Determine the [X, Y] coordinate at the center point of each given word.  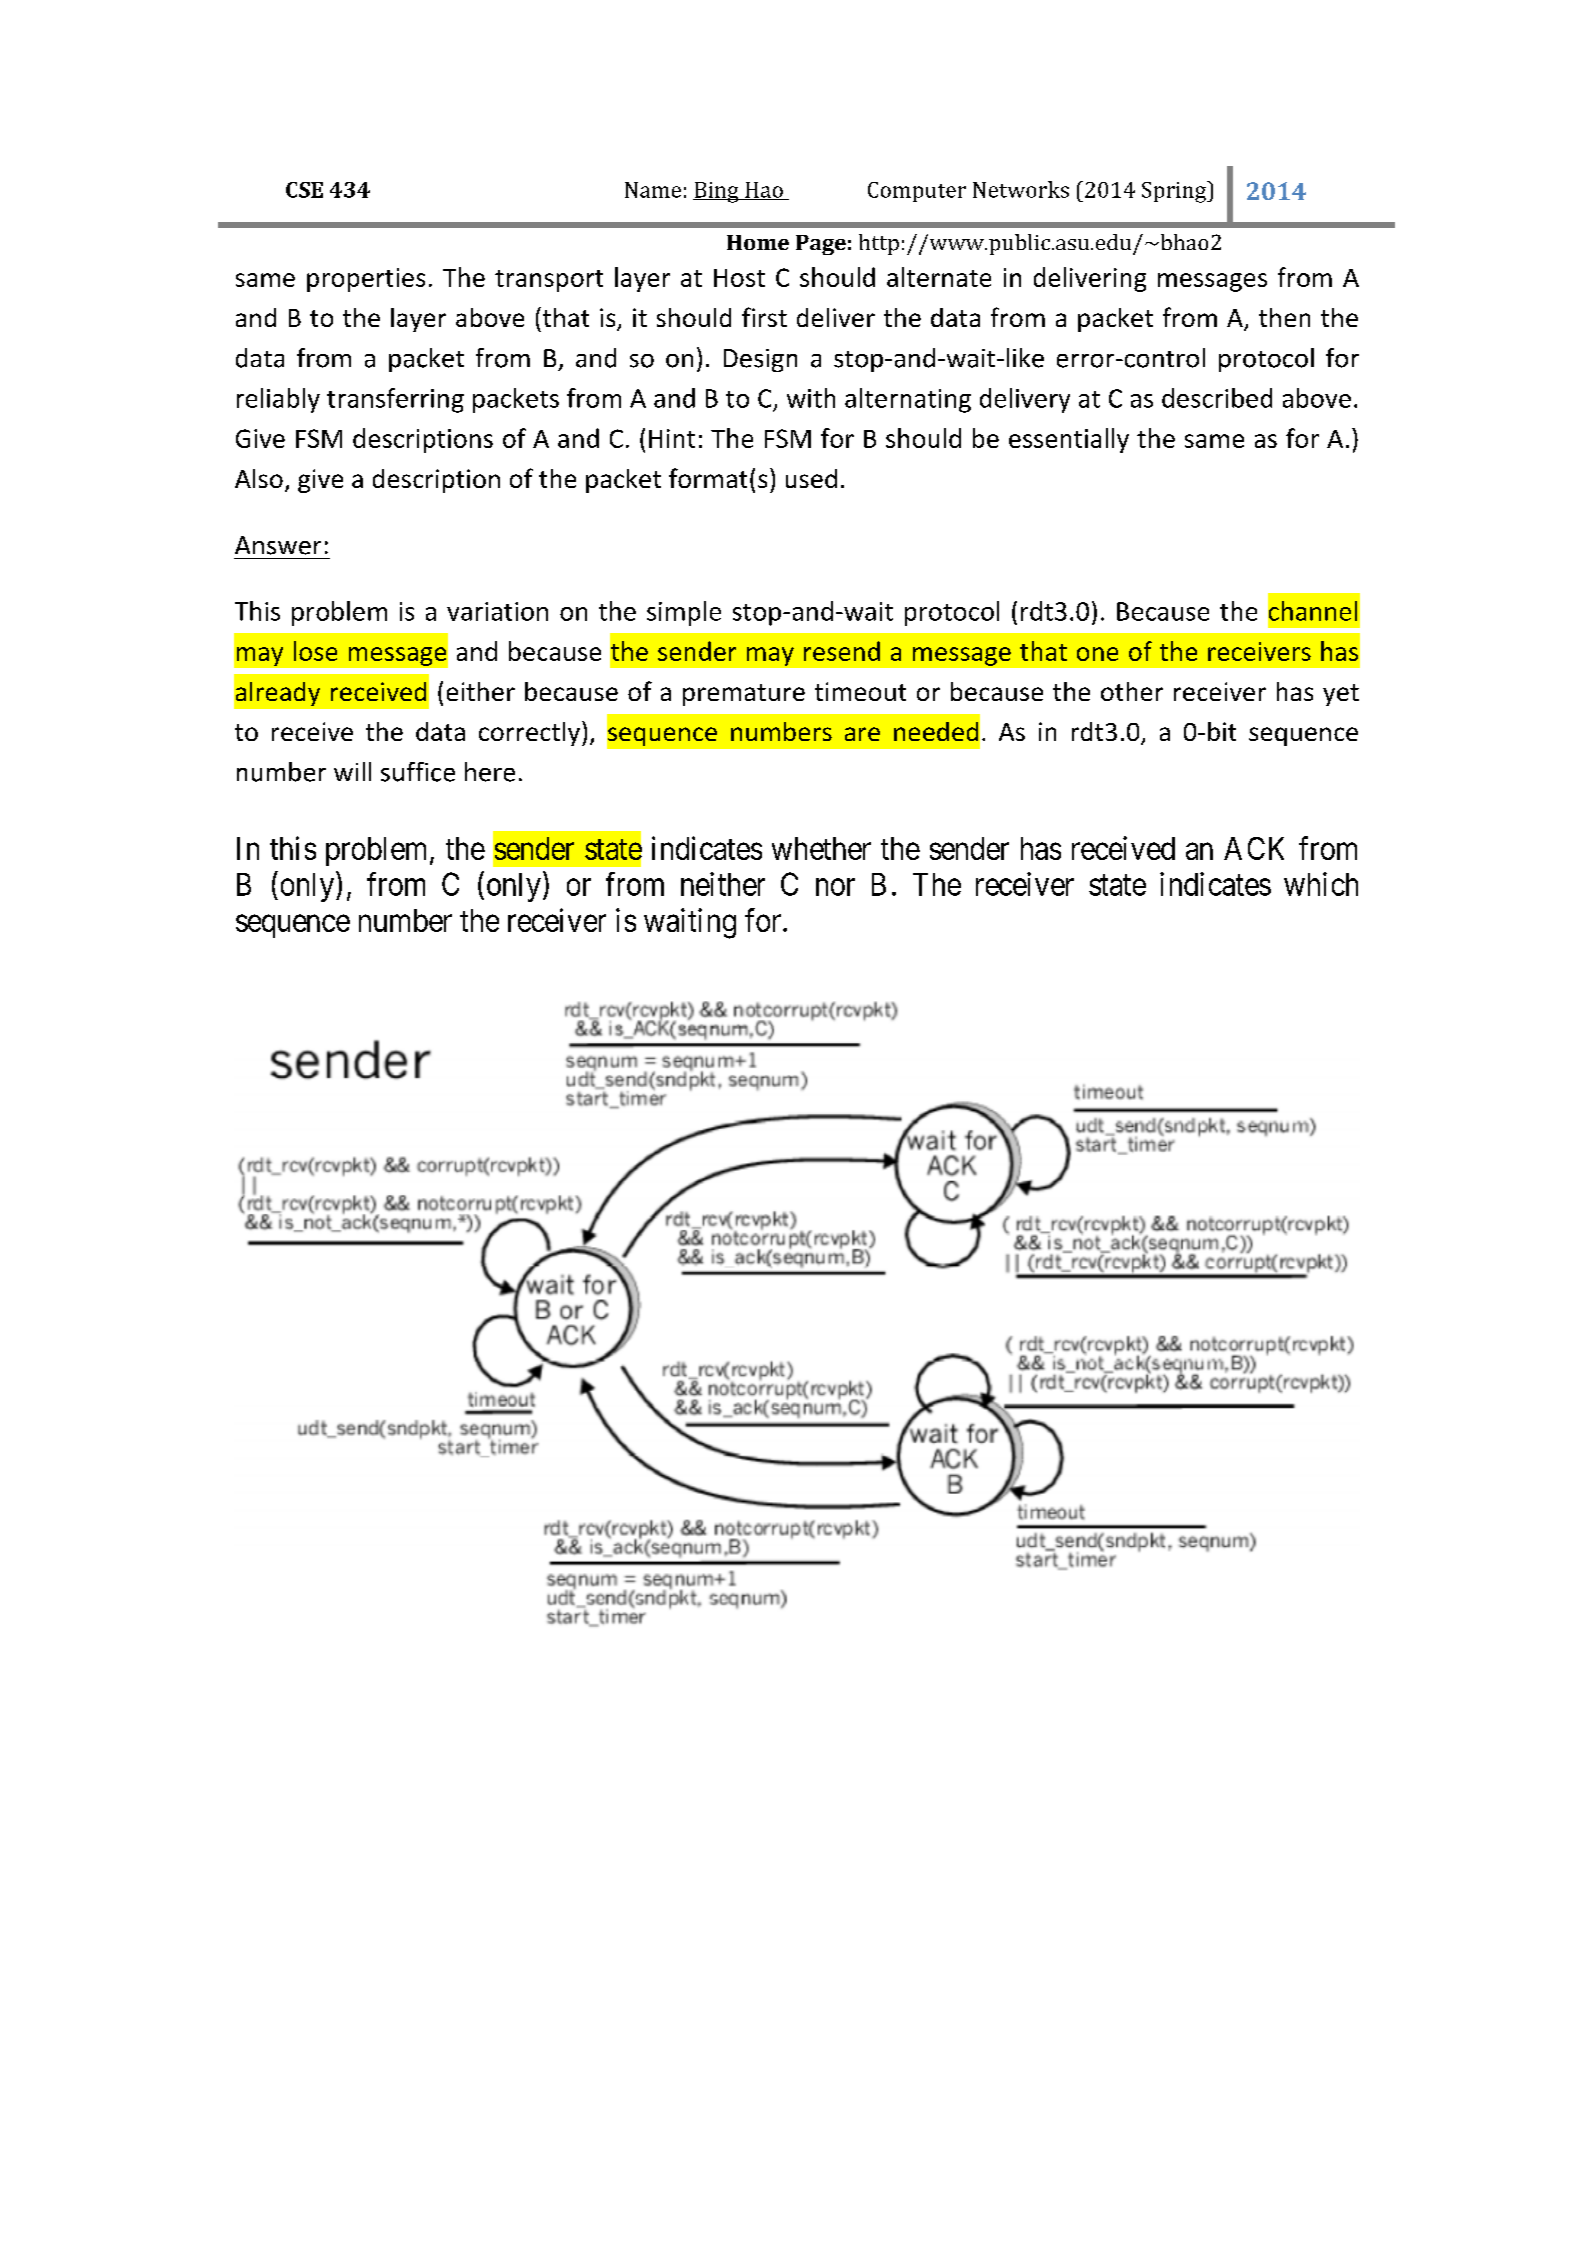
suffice [418, 772]
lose [315, 651]
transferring [395, 400]
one [1097, 654]
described [1217, 398]
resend [842, 651]
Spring [1175, 192]
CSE [304, 190]
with [811, 398]
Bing [717, 192]
